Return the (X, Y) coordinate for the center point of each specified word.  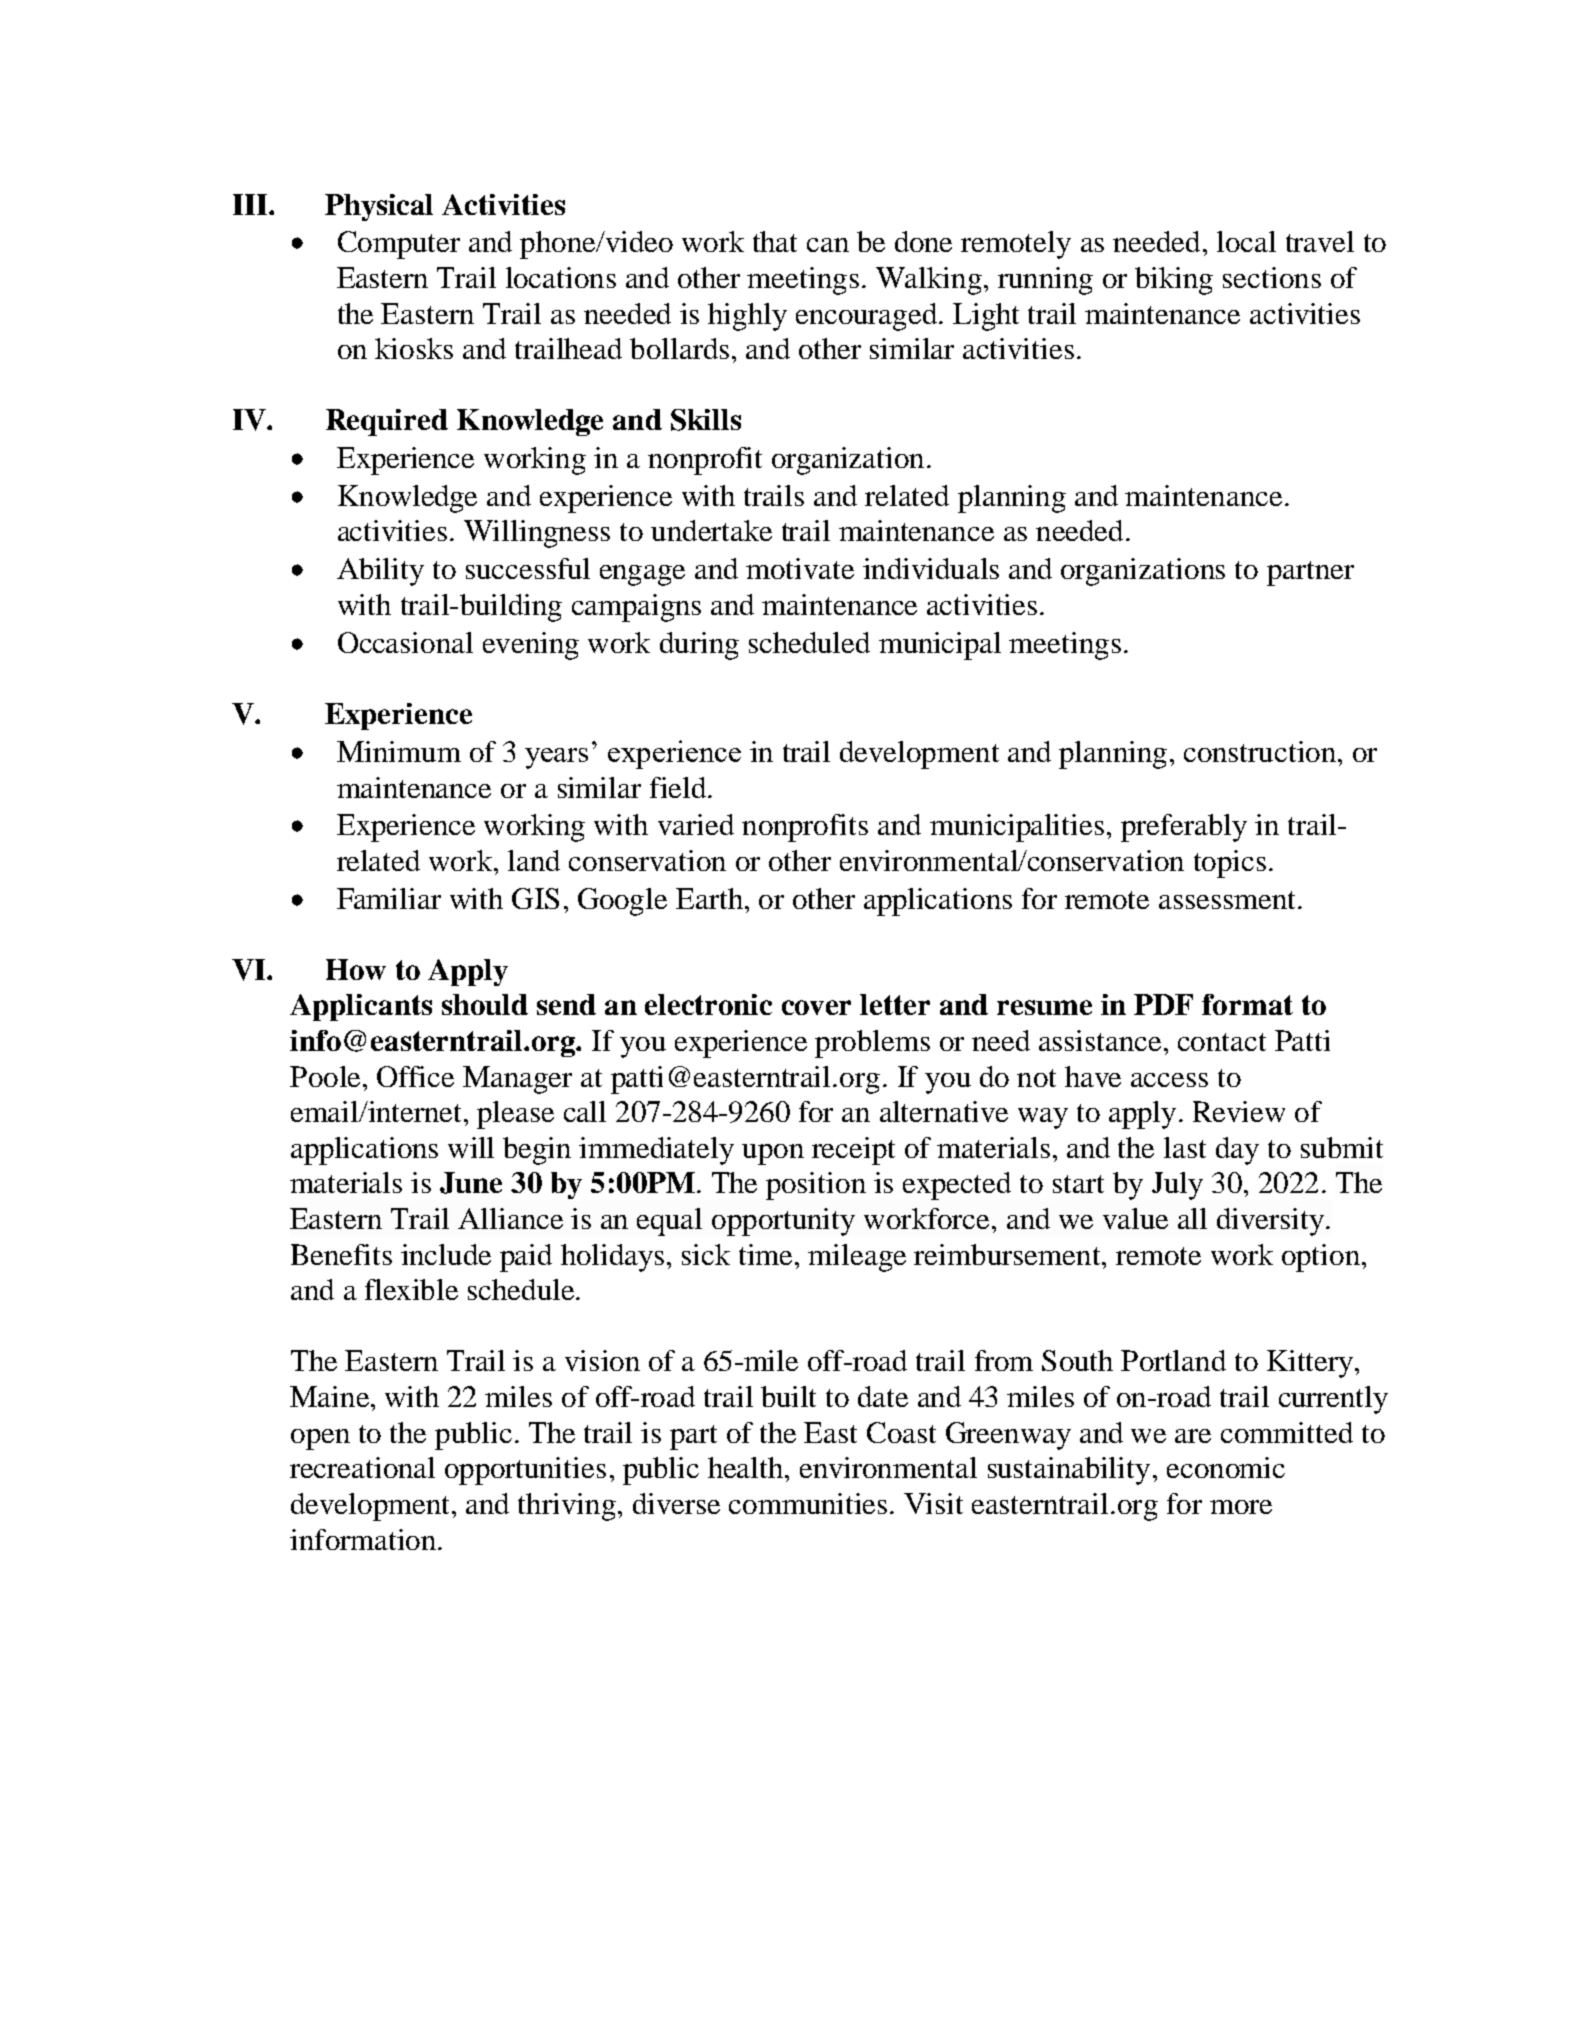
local (1246, 241)
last (1185, 1147)
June (471, 1183)
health (747, 1467)
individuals (931, 568)
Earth (709, 898)
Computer (399, 245)
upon (773, 1154)
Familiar (389, 898)
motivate (800, 568)
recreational (362, 1467)
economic (1226, 1467)
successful (528, 568)
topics (1230, 864)
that (775, 241)
